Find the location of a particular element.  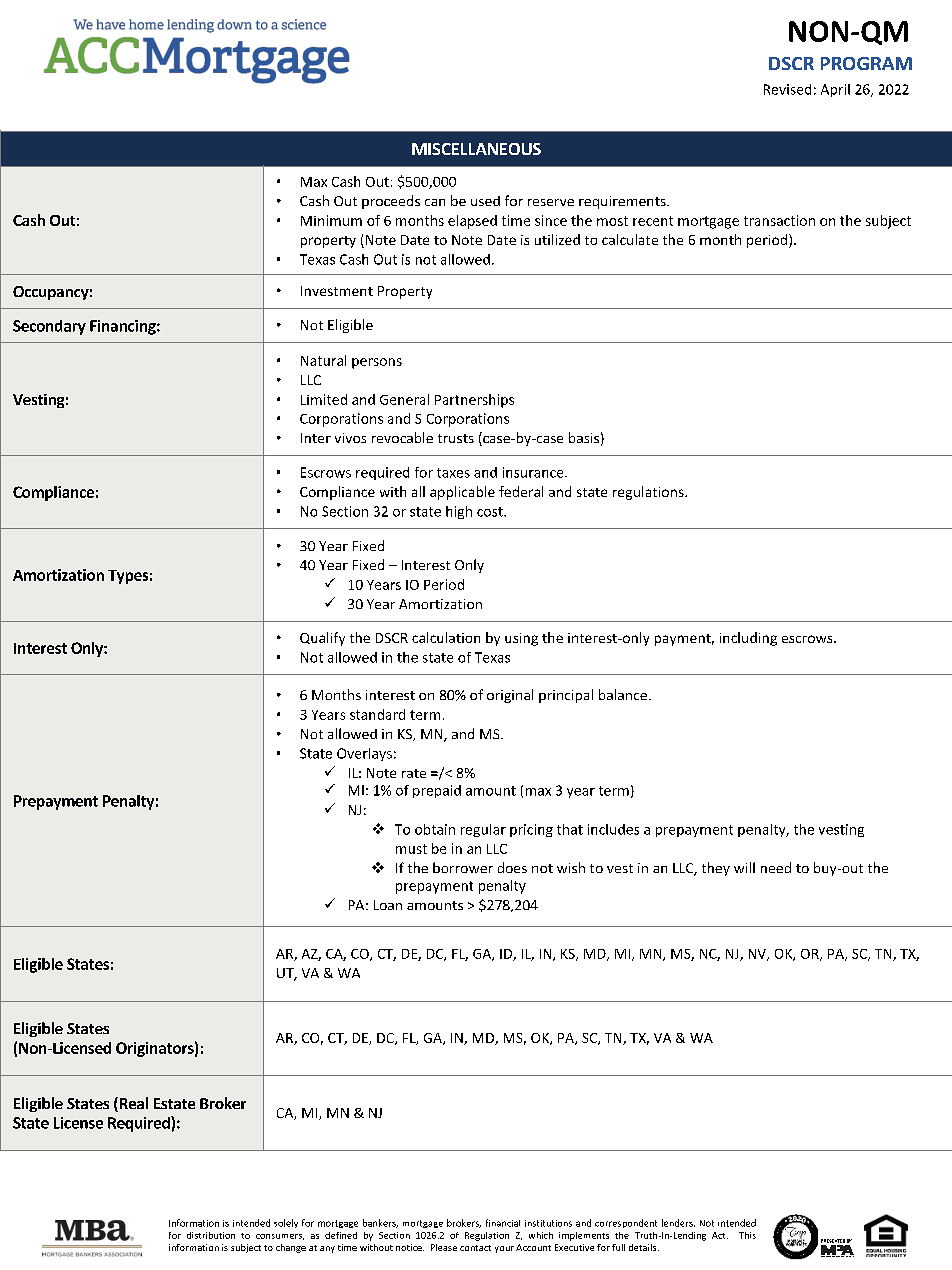

MISCELLANEOUS is located at coordinates (476, 149).
